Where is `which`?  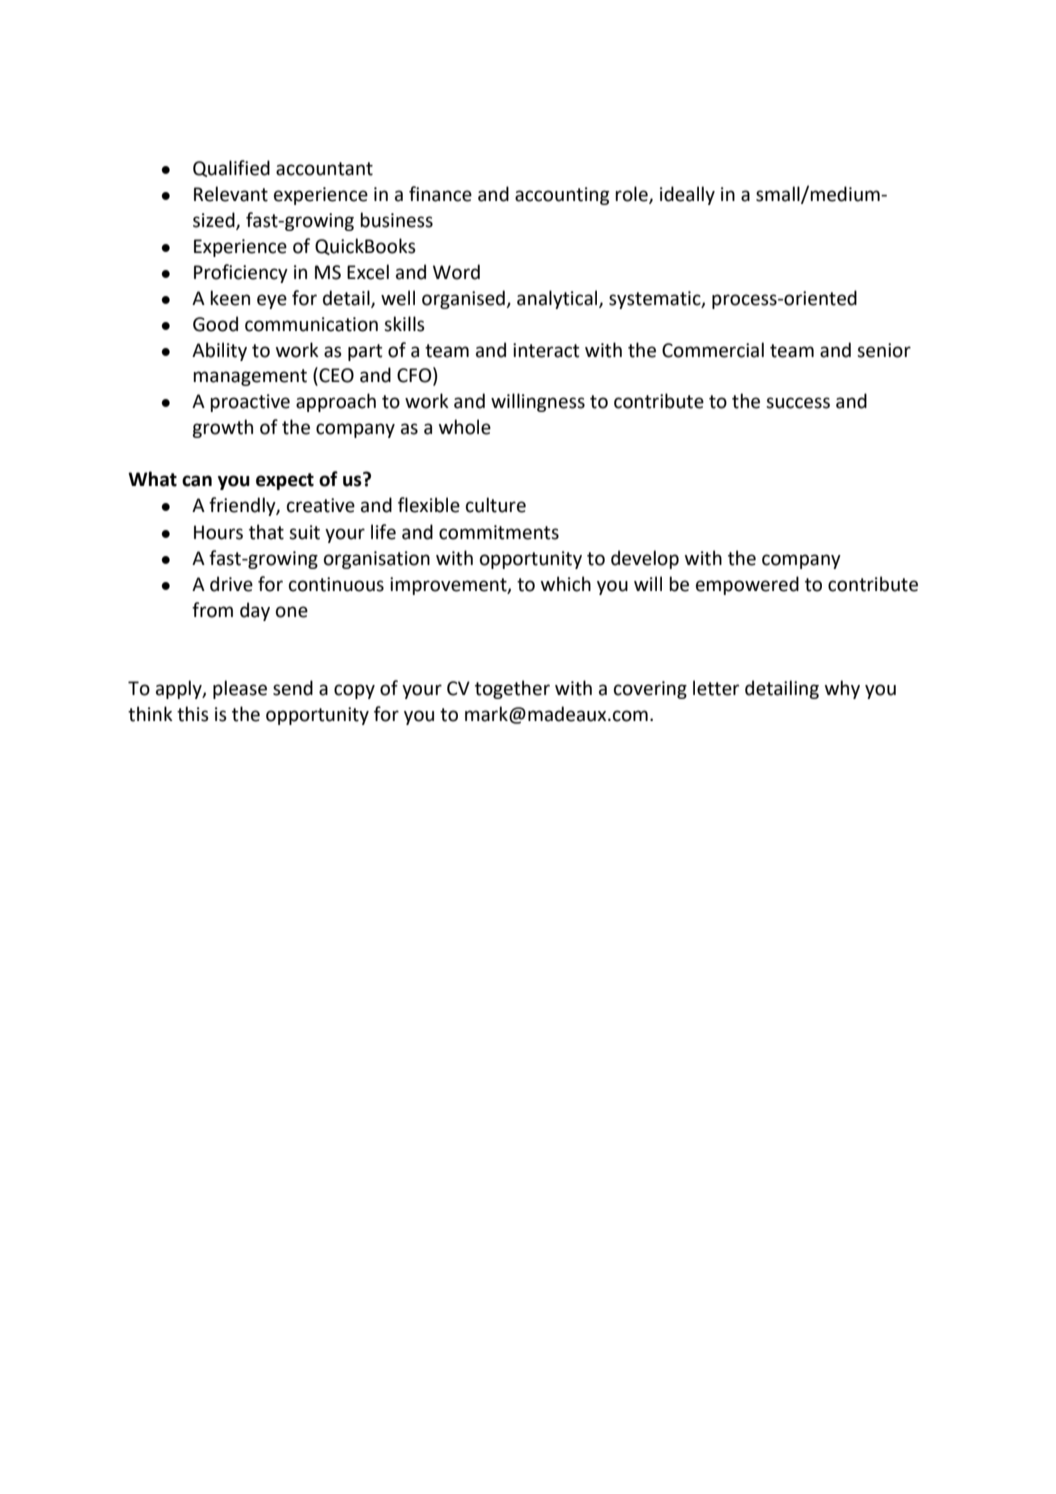 which is located at coordinates (566, 584).
